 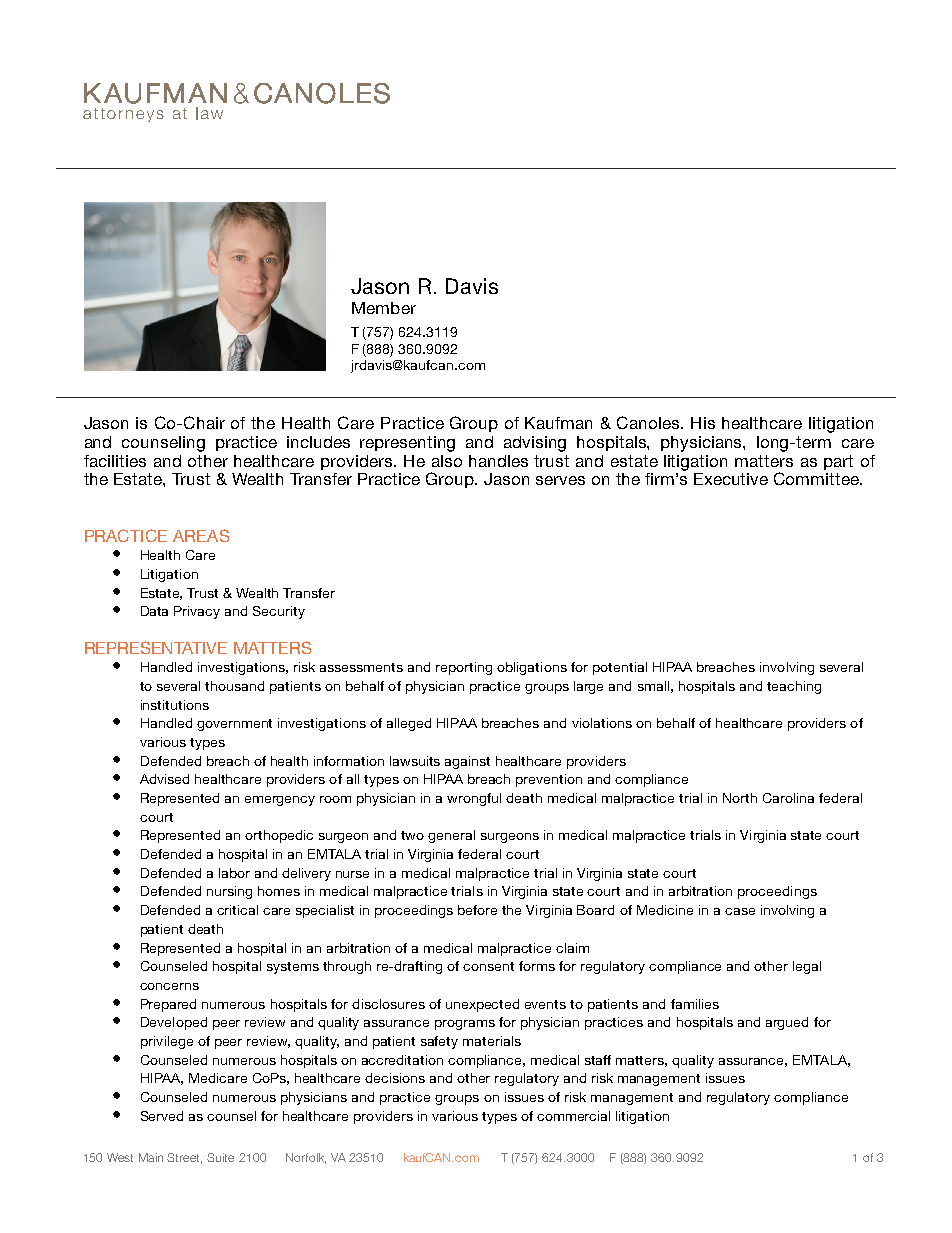 I want to click on commercial, so click(x=573, y=1116).
